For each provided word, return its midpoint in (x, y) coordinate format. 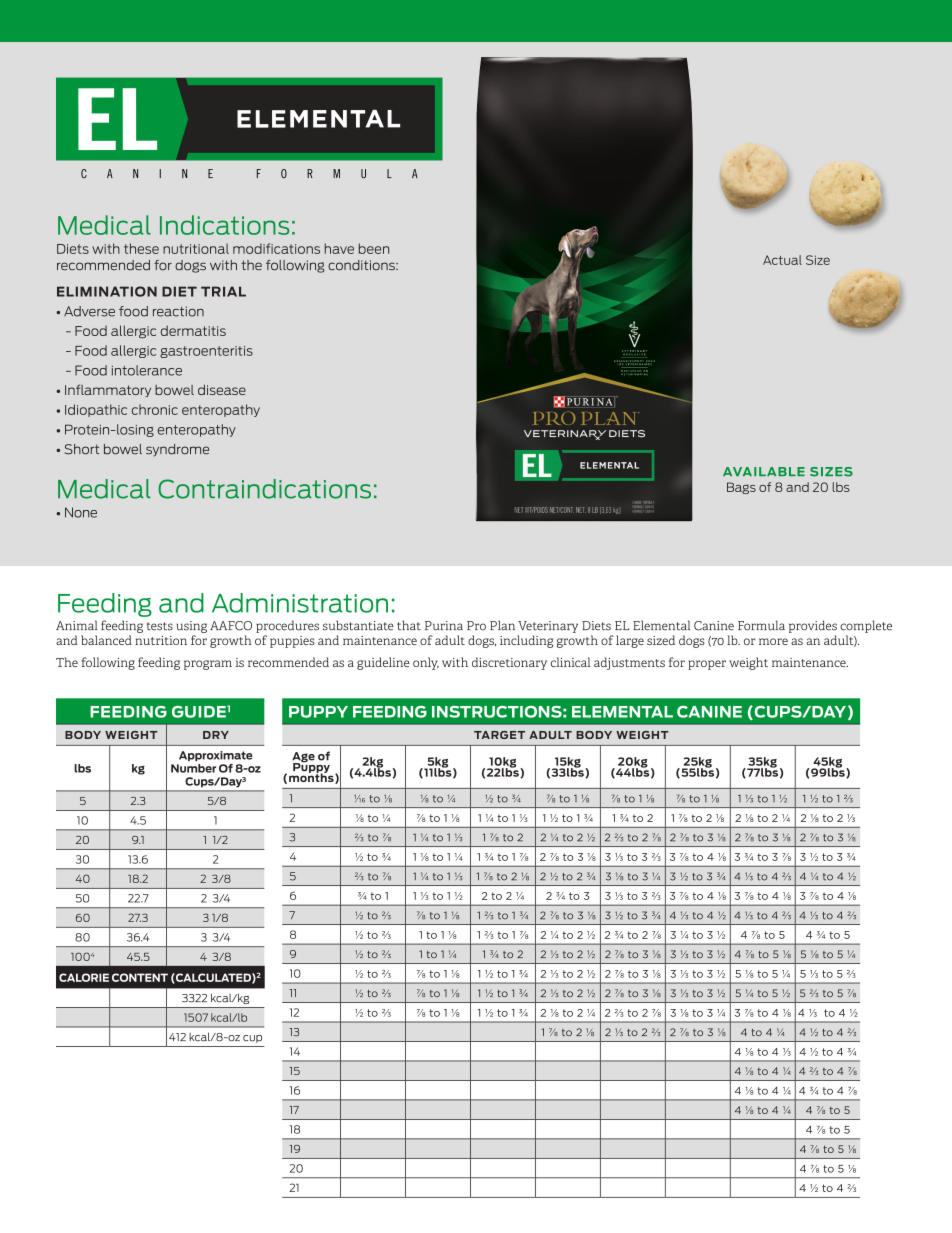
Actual (782, 260)
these (141, 248)
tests (159, 626)
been (374, 248)
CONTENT (140, 977)
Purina (444, 626)
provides (813, 626)
